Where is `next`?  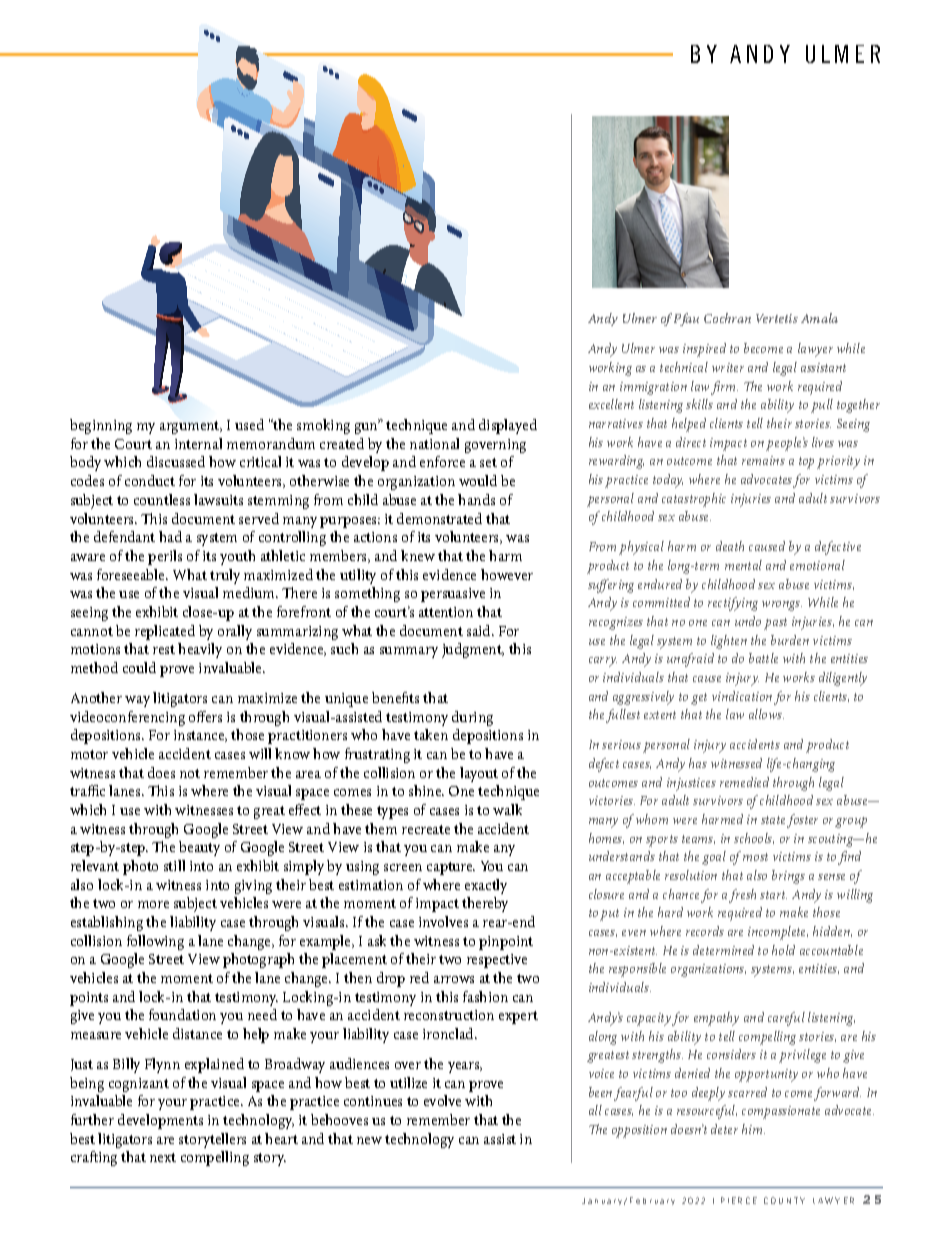 next is located at coordinates (163, 1157).
